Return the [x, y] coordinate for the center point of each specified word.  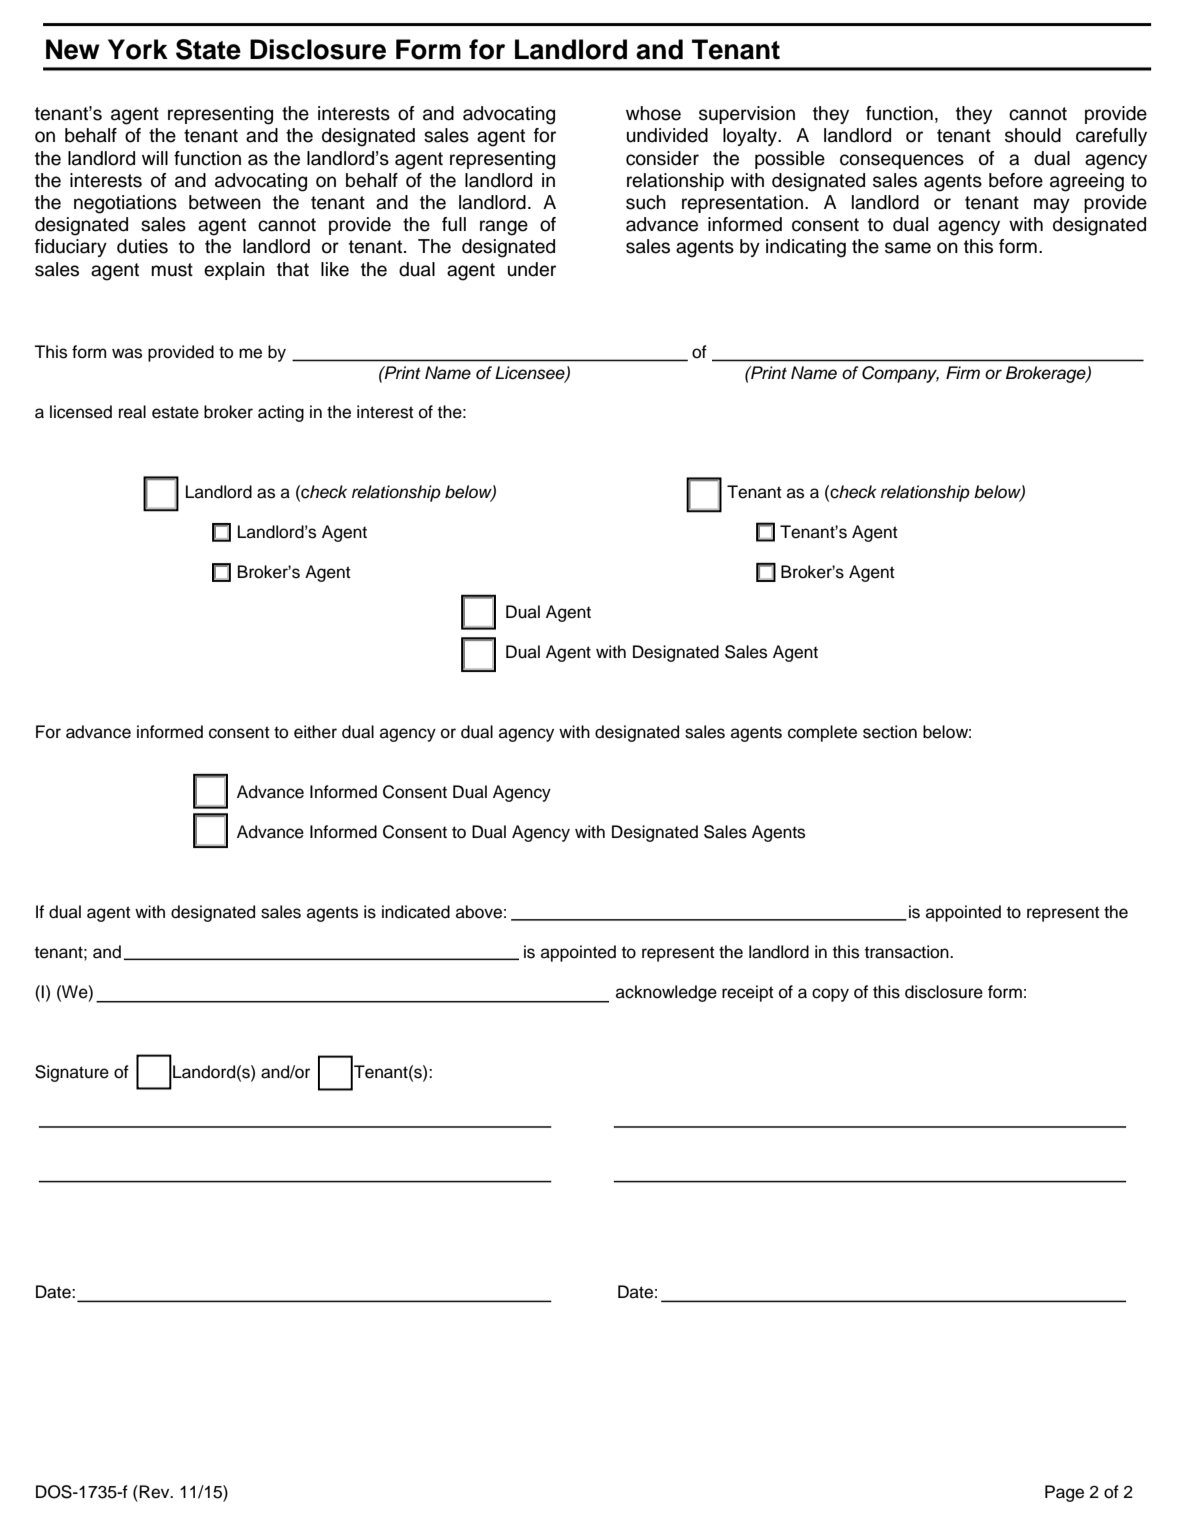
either [315, 732]
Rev [155, 1492]
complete [822, 733]
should [1033, 135]
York [138, 49]
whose [653, 113]
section [890, 732]
